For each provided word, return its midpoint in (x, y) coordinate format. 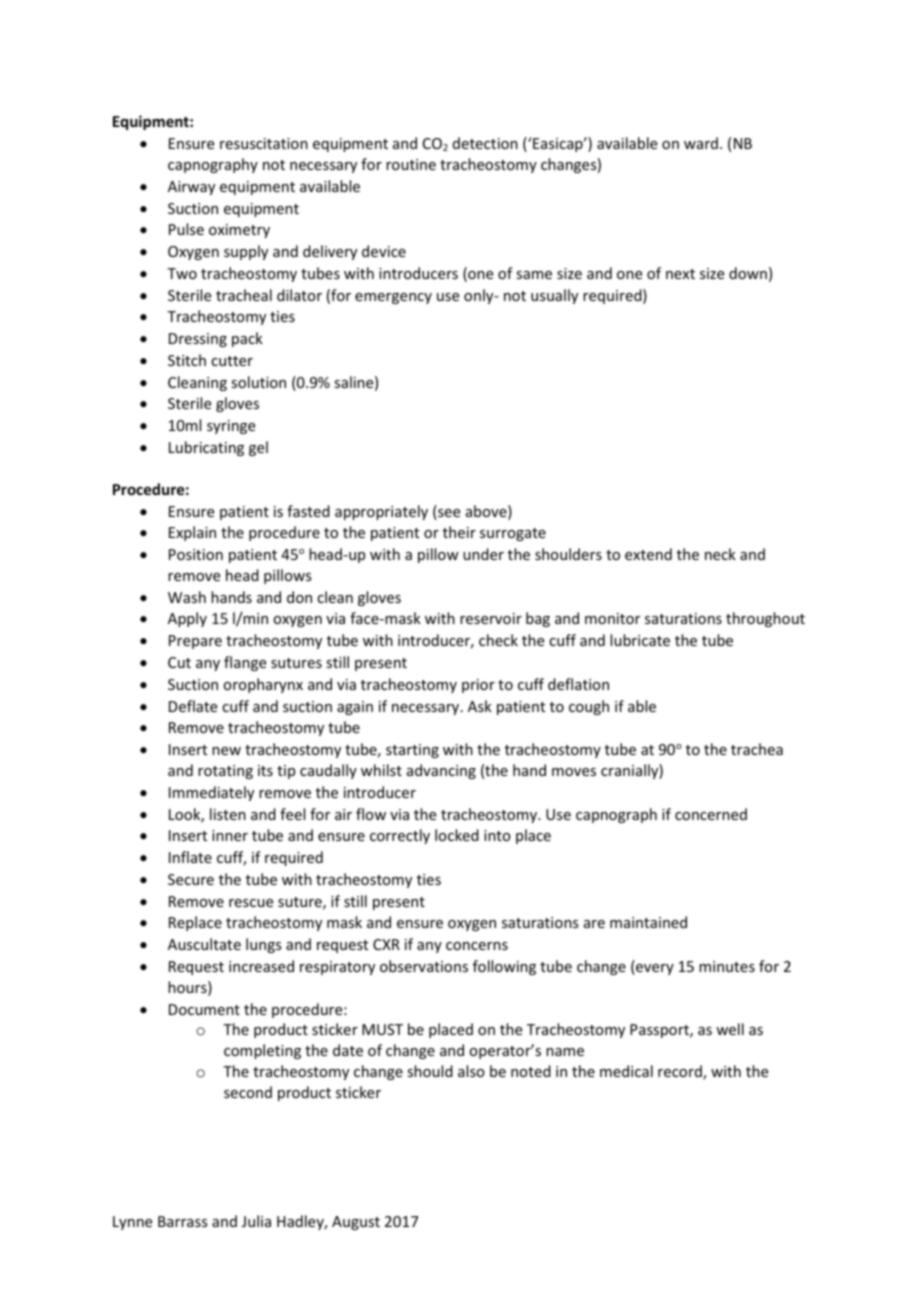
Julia (256, 1221)
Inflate (190, 857)
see (448, 514)
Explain (192, 533)
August (356, 1223)
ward (701, 143)
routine (411, 164)
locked (457, 835)
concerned (711, 814)
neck (720, 554)
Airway (191, 188)
